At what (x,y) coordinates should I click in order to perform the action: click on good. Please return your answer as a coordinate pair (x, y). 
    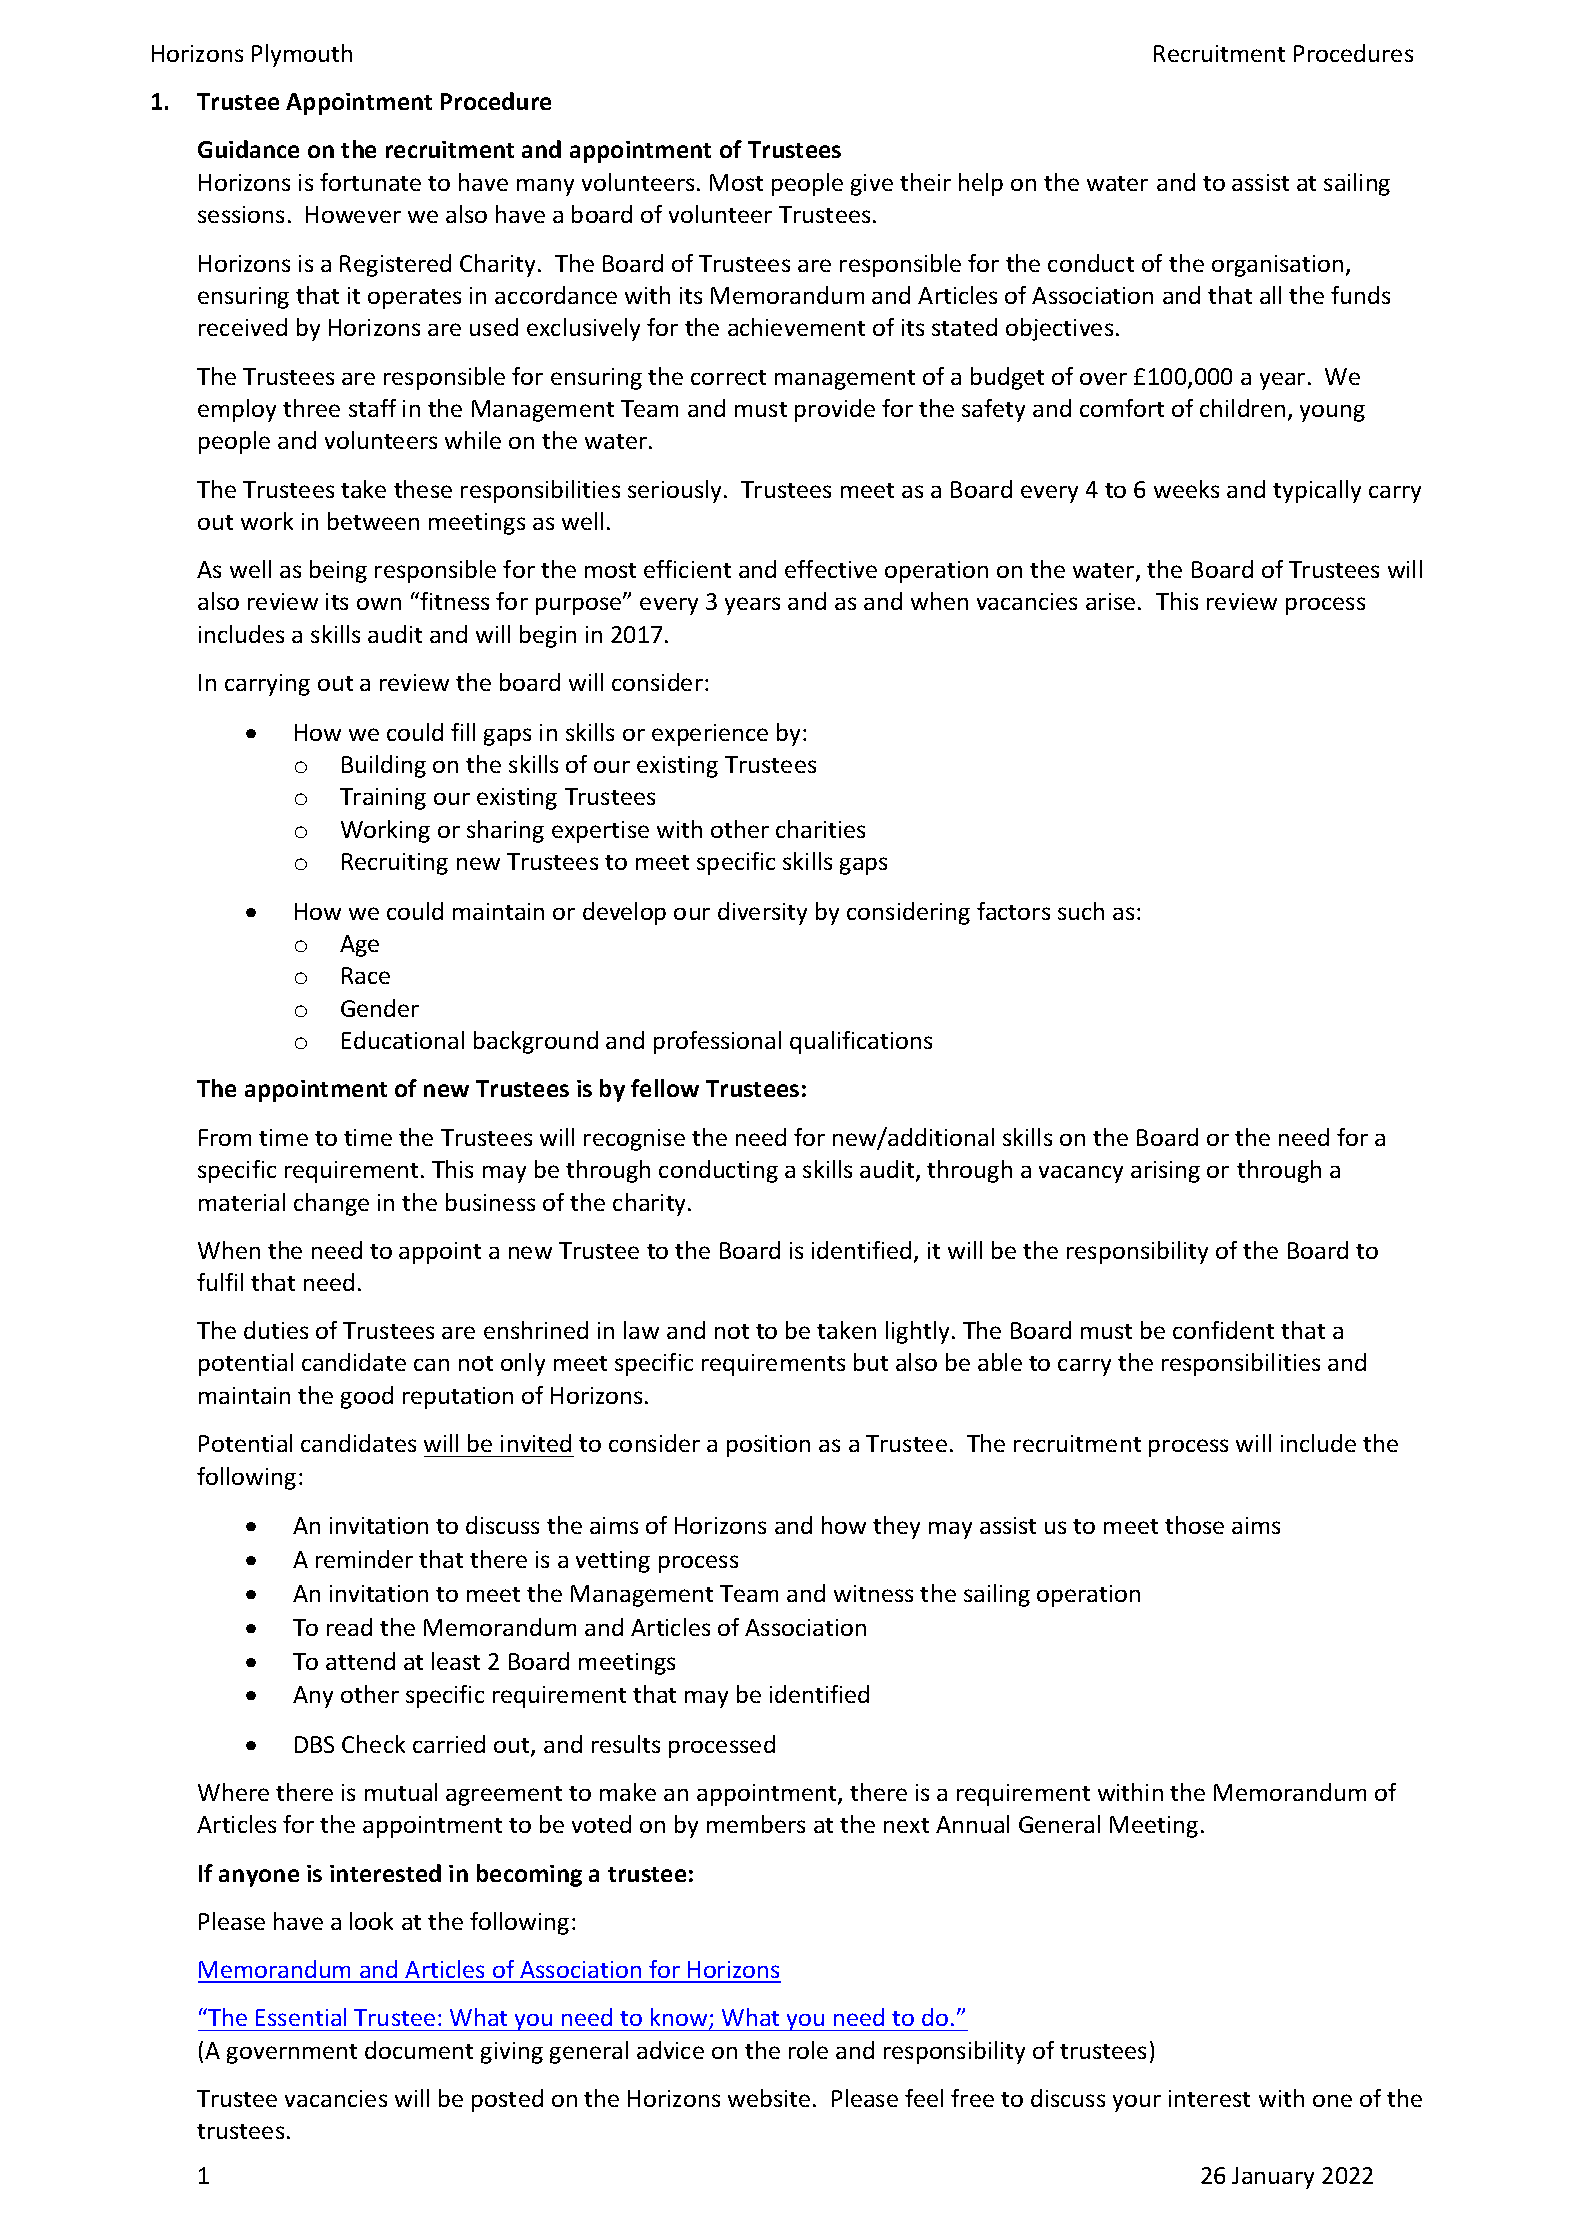
    Looking at the image, I should click on (367, 1397).
